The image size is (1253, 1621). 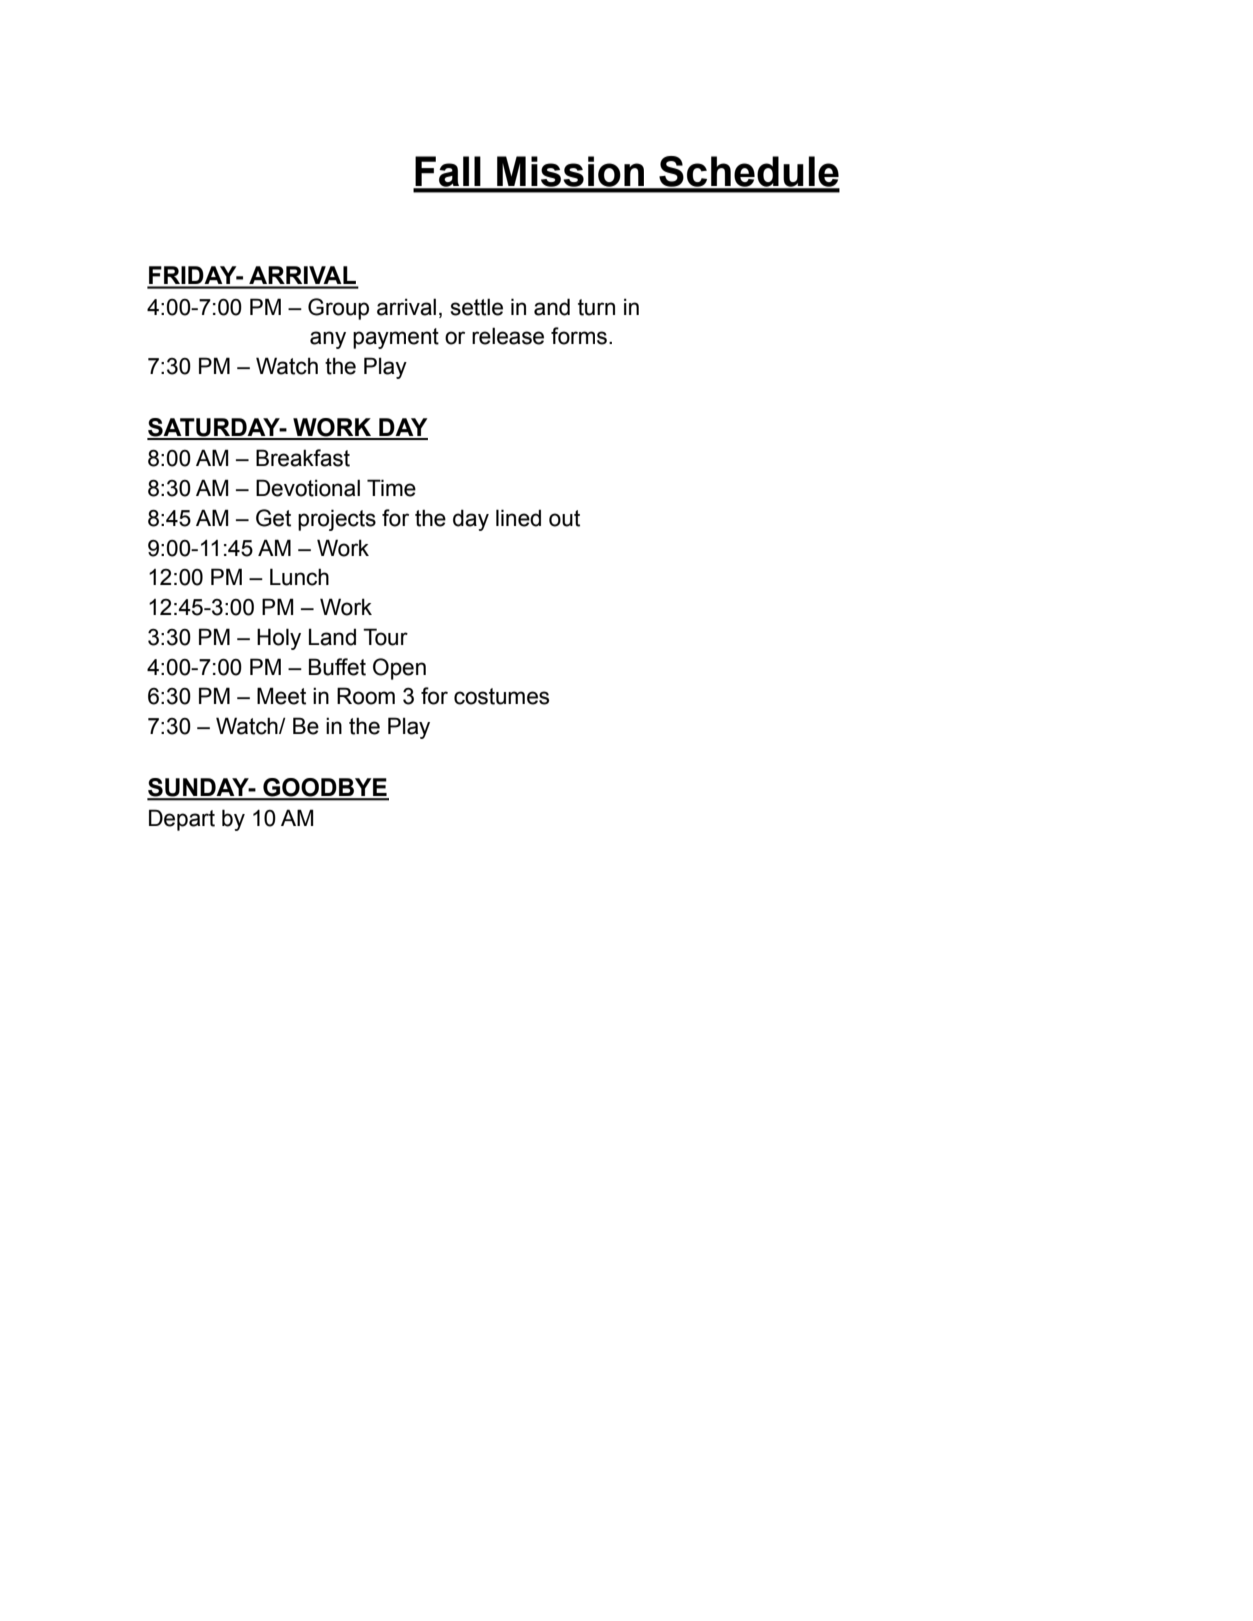 What do you see at coordinates (366, 696) in the screenshot?
I see `Room` at bounding box center [366, 696].
